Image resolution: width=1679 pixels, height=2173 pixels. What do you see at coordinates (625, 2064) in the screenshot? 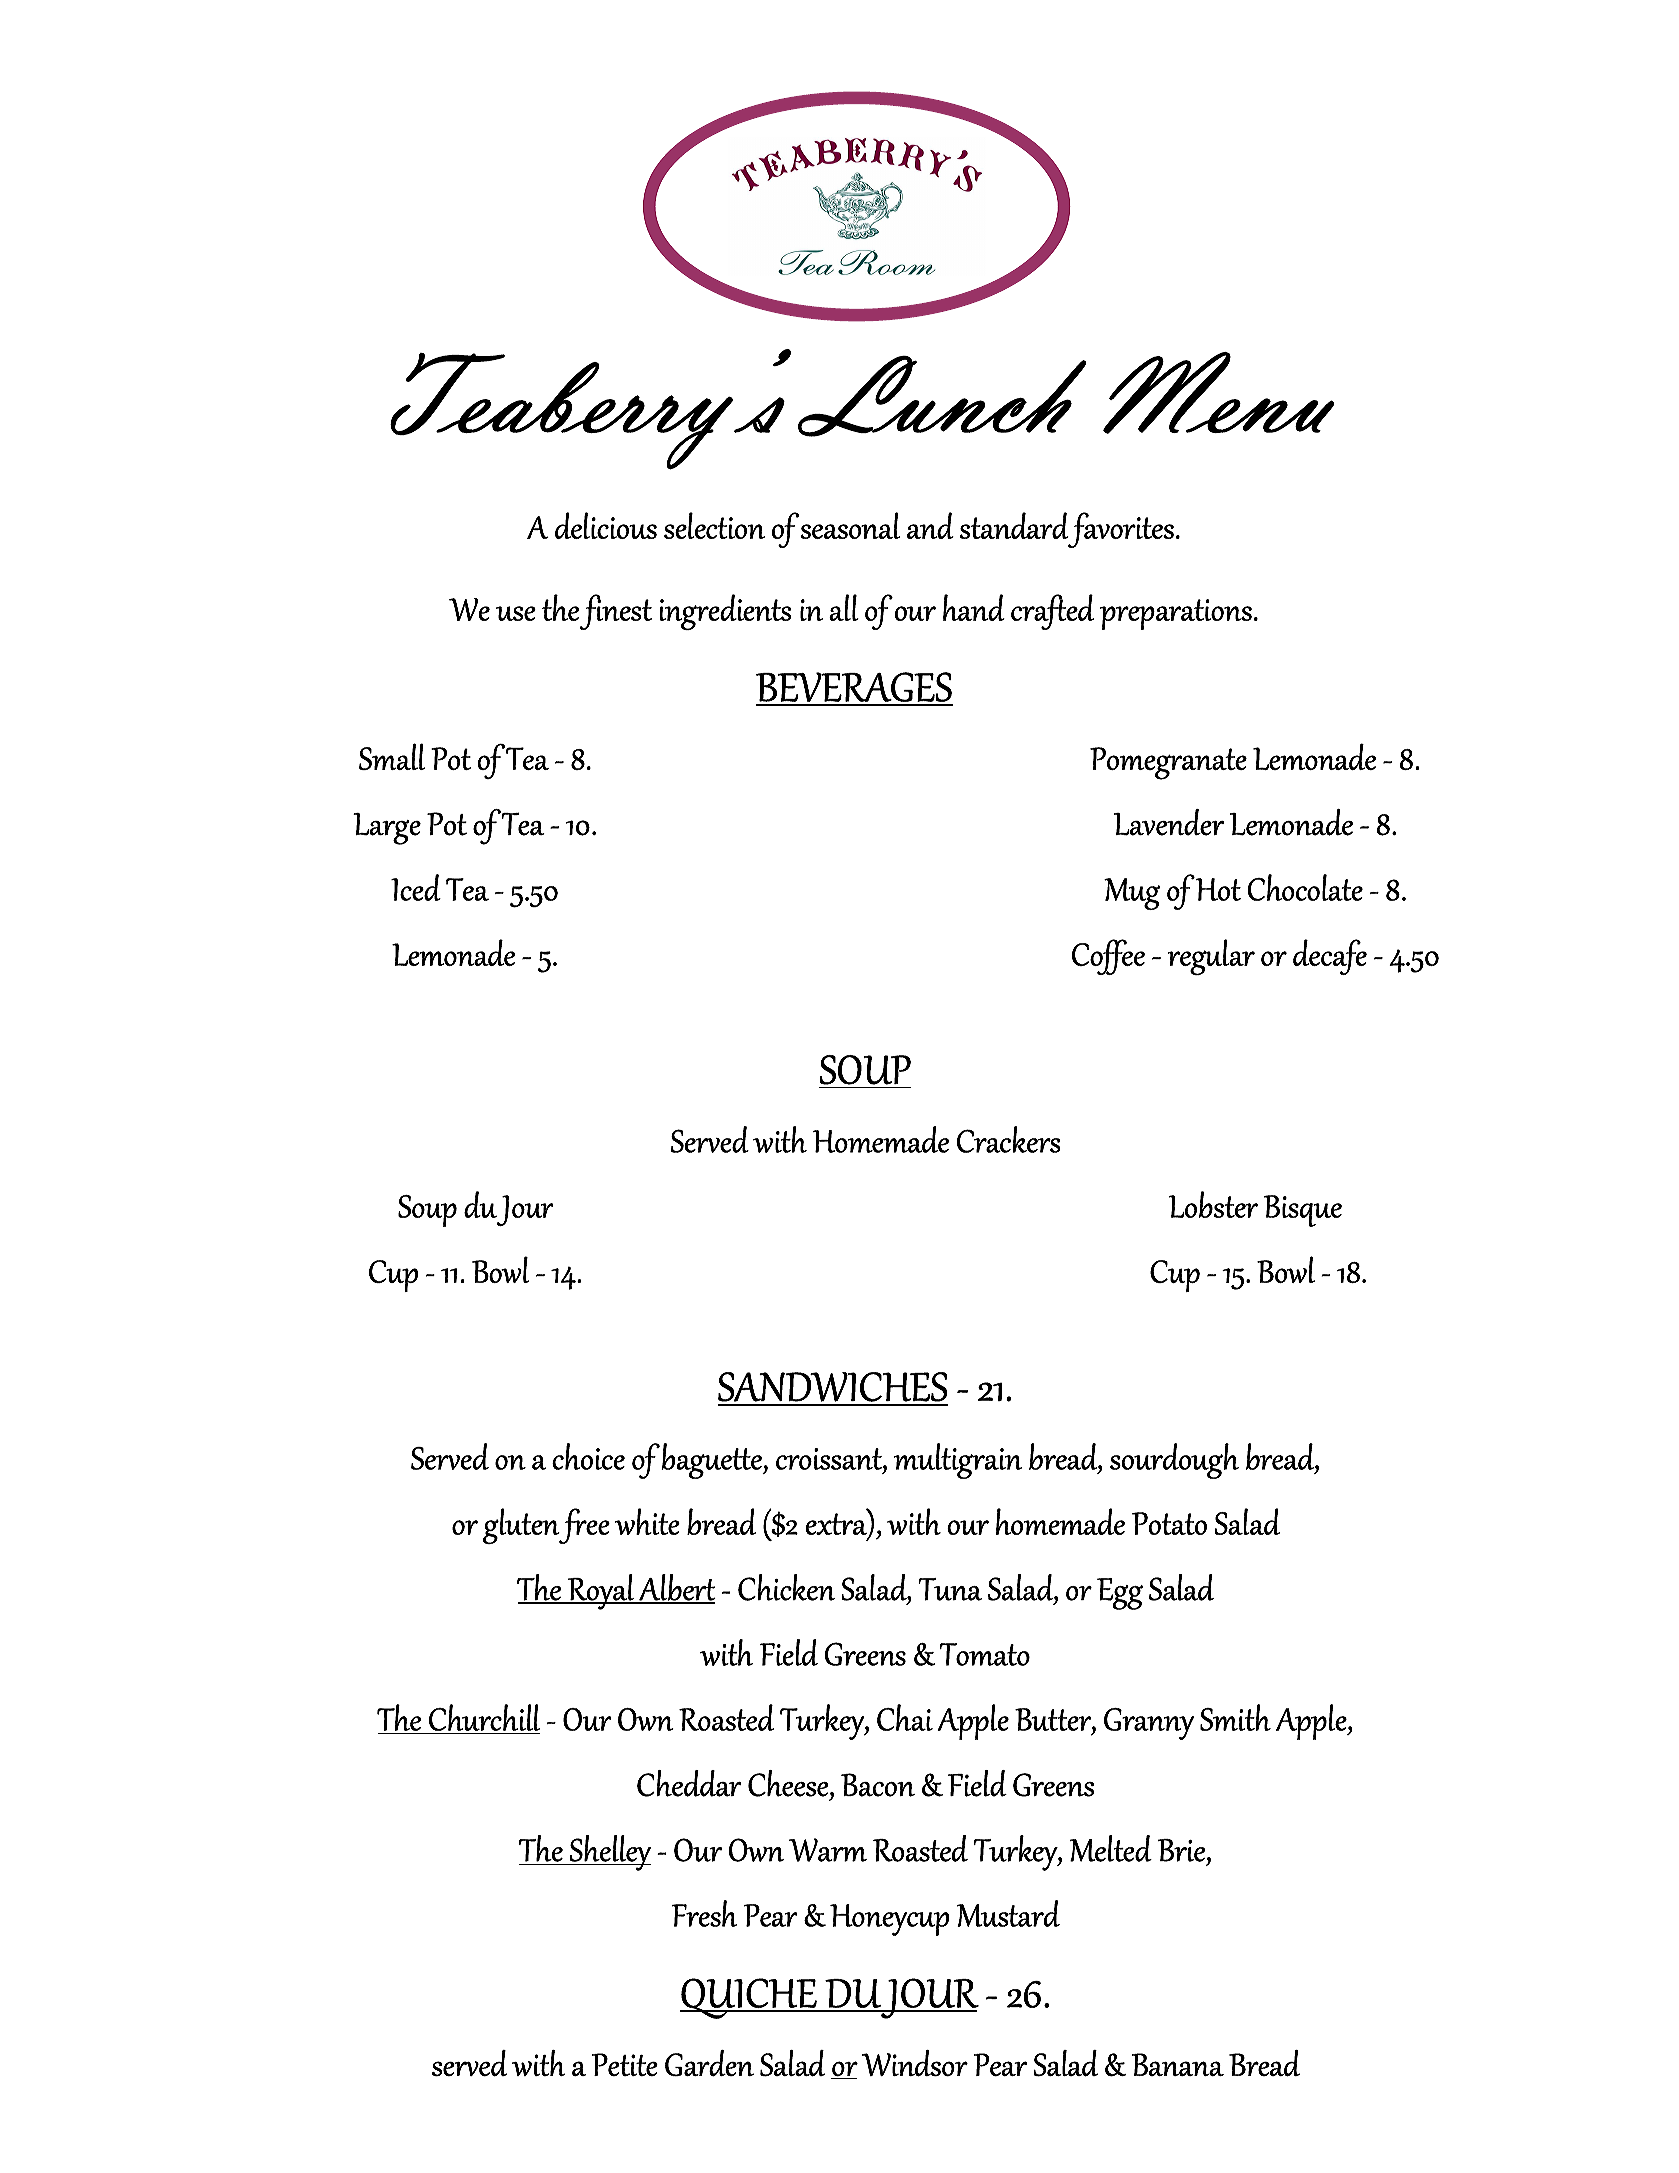
I see `Petite` at bounding box center [625, 2064].
